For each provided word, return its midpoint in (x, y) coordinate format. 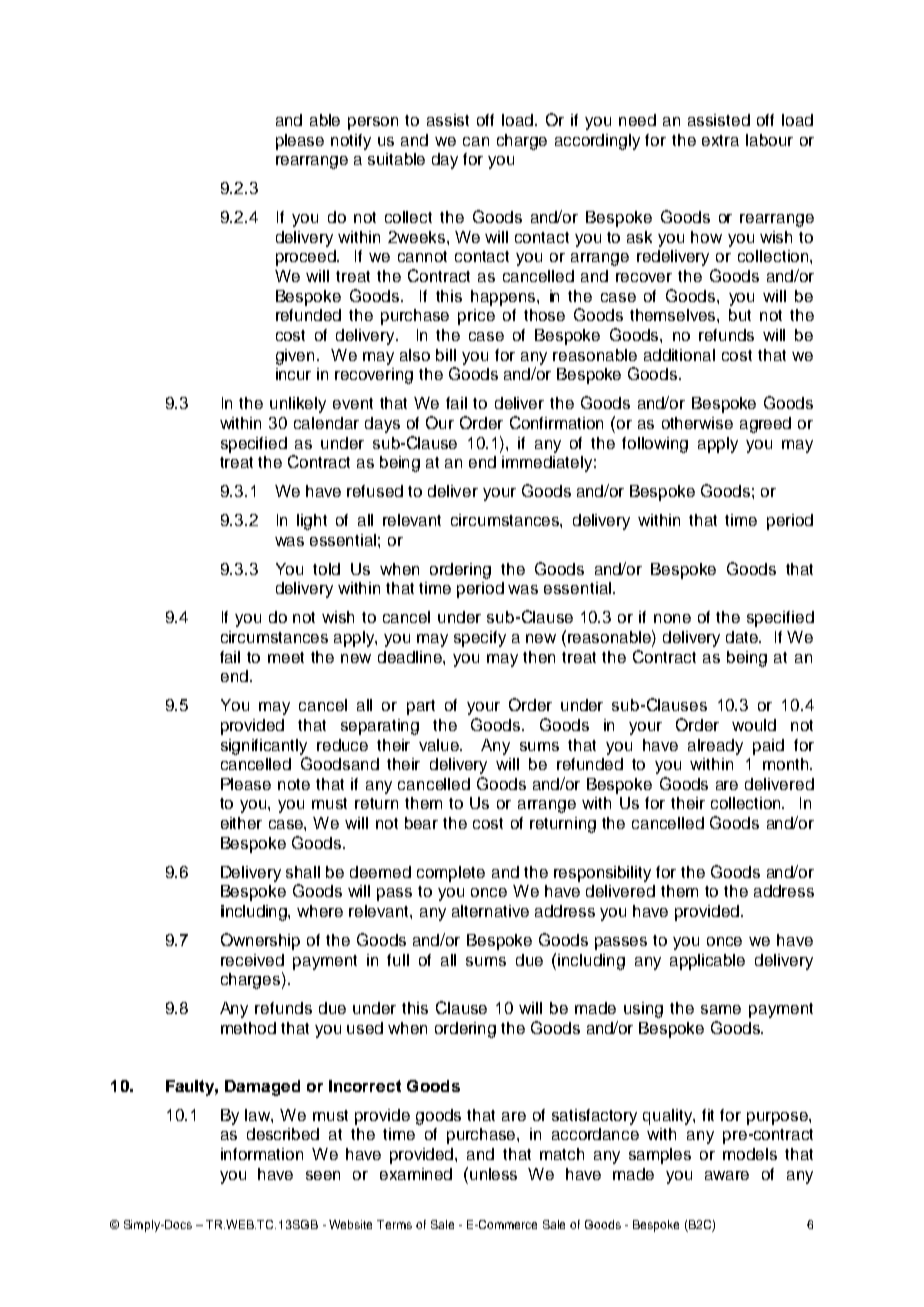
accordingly (597, 142)
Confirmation (556, 422)
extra (720, 140)
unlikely (298, 405)
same (721, 1009)
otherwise (697, 423)
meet (286, 657)
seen (323, 1175)
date (743, 637)
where (320, 911)
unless (493, 1174)
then (539, 657)
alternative (490, 911)
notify (351, 142)
